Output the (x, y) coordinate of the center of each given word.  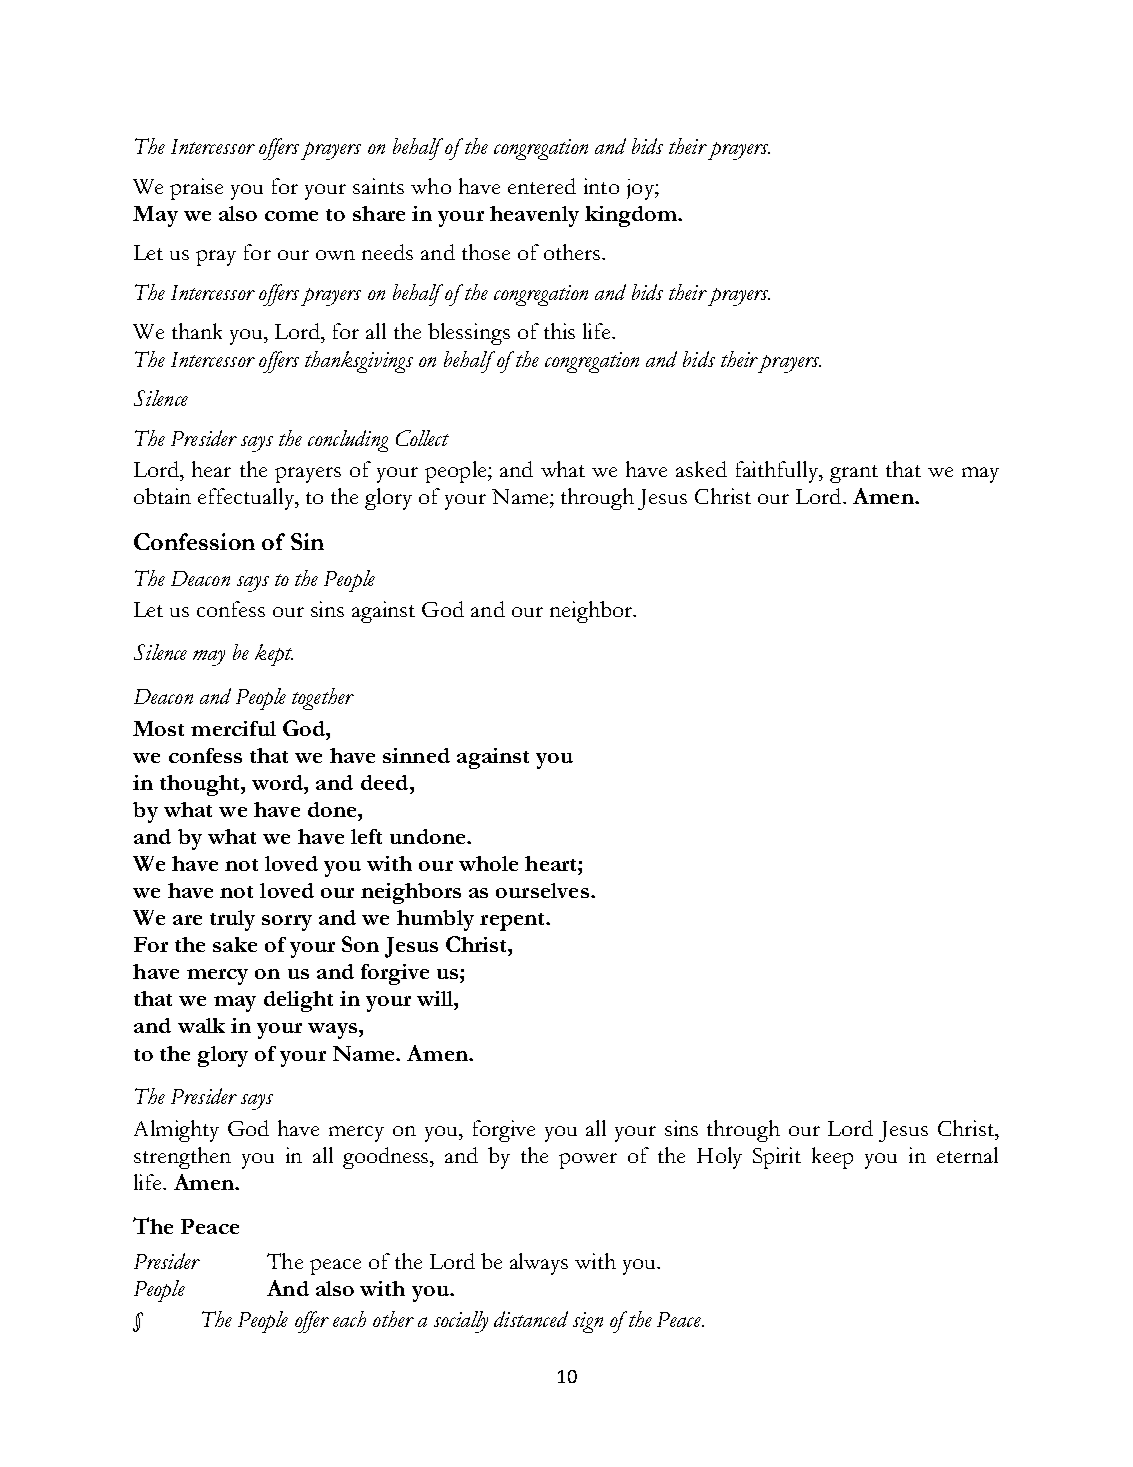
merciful (233, 728)
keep (832, 1158)
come (291, 216)
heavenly (534, 216)
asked (701, 469)
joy (641, 189)
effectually (247, 499)
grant (854, 474)
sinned (416, 755)
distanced (531, 1319)
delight (298, 1001)
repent (514, 922)
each (349, 1319)
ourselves (542, 890)
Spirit (777, 1158)
